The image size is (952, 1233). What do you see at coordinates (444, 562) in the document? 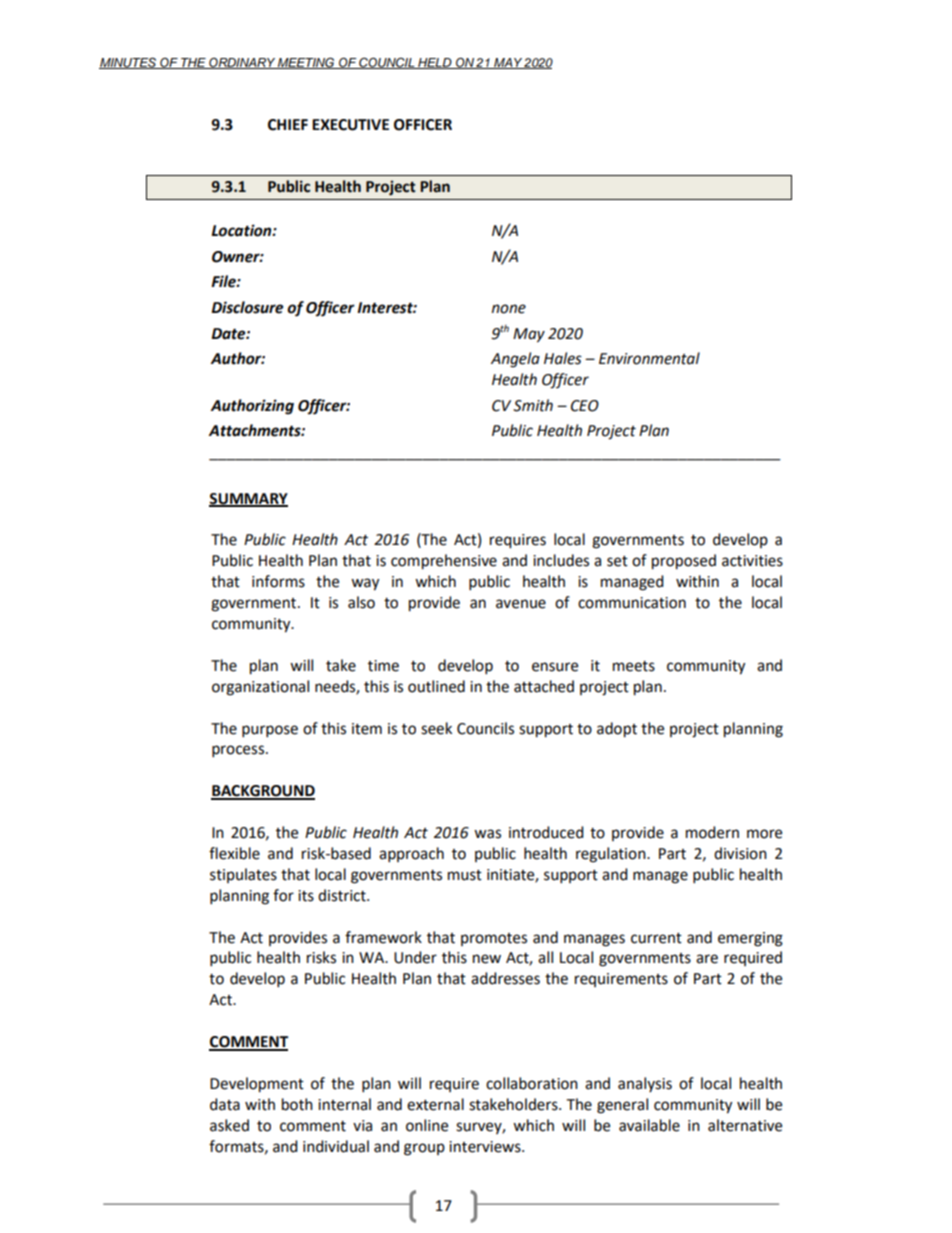
I see `comprehensive` at bounding box center [444, 562].
